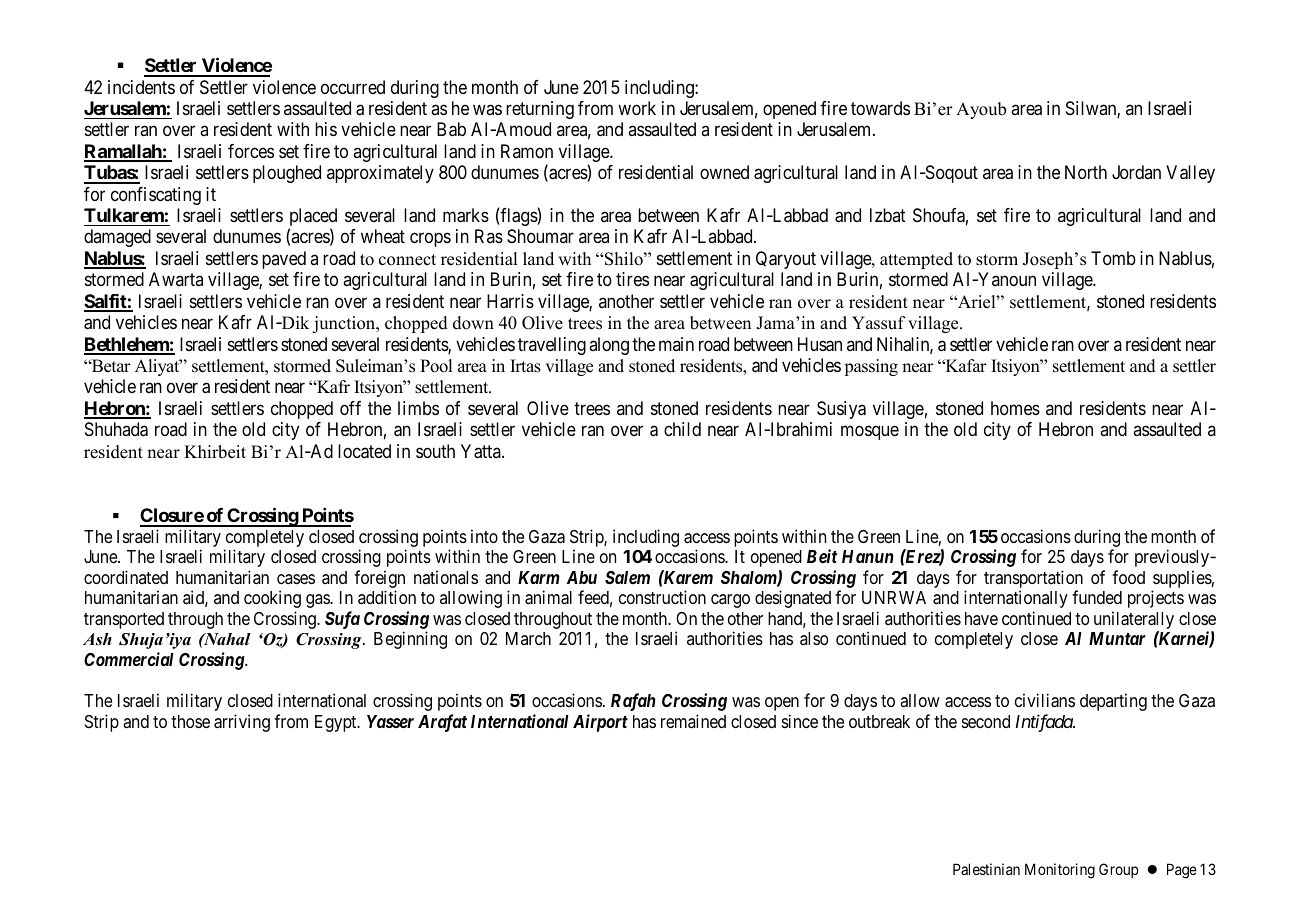  What do you see at coordinates (609, 346) in the screenshot?
I see `along` at bounding box center [609, 346].
